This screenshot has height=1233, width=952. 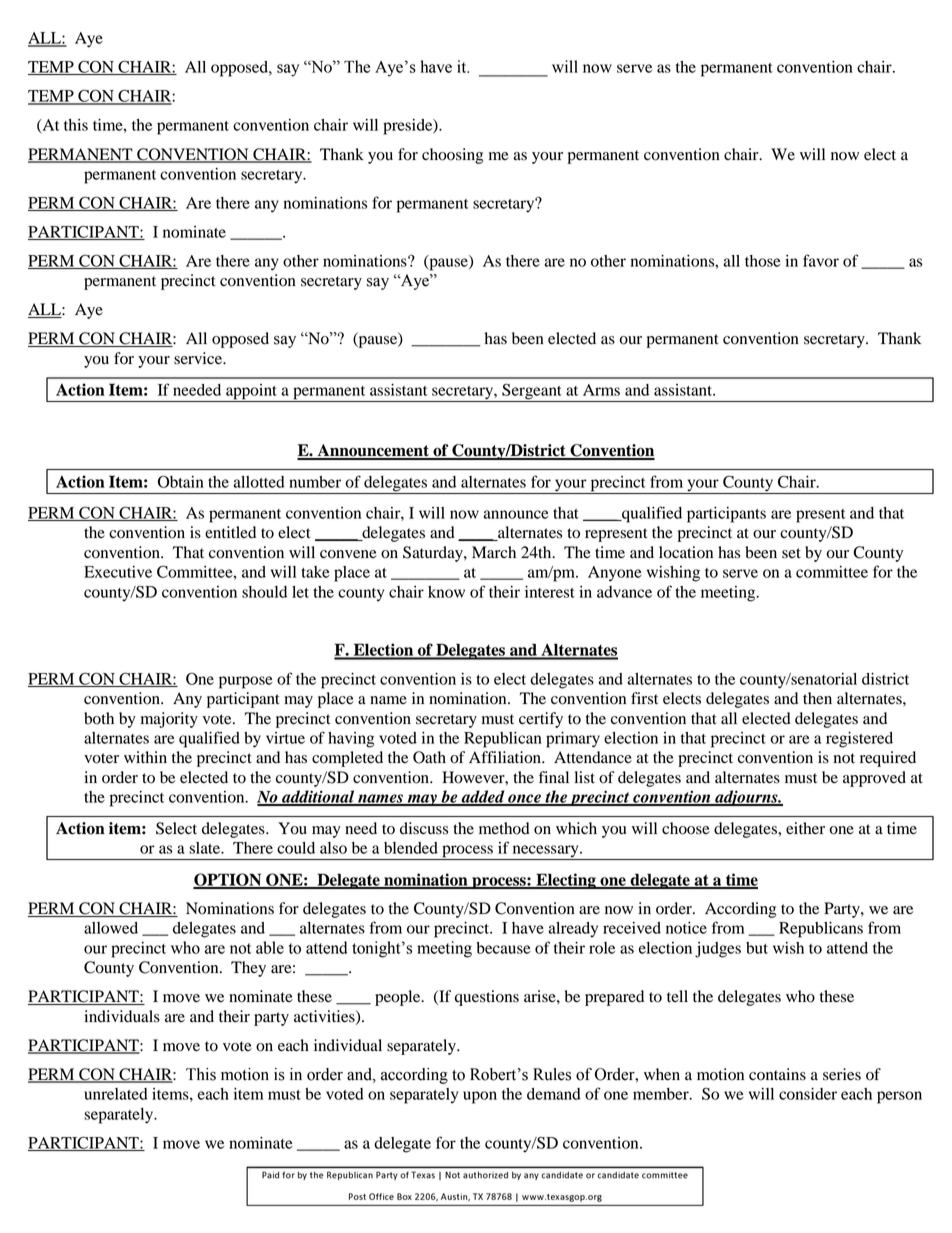 What do you see at coordinates (777, 1074) in the screenshot?
I see `contains` at bounding box center [777, 1074].
